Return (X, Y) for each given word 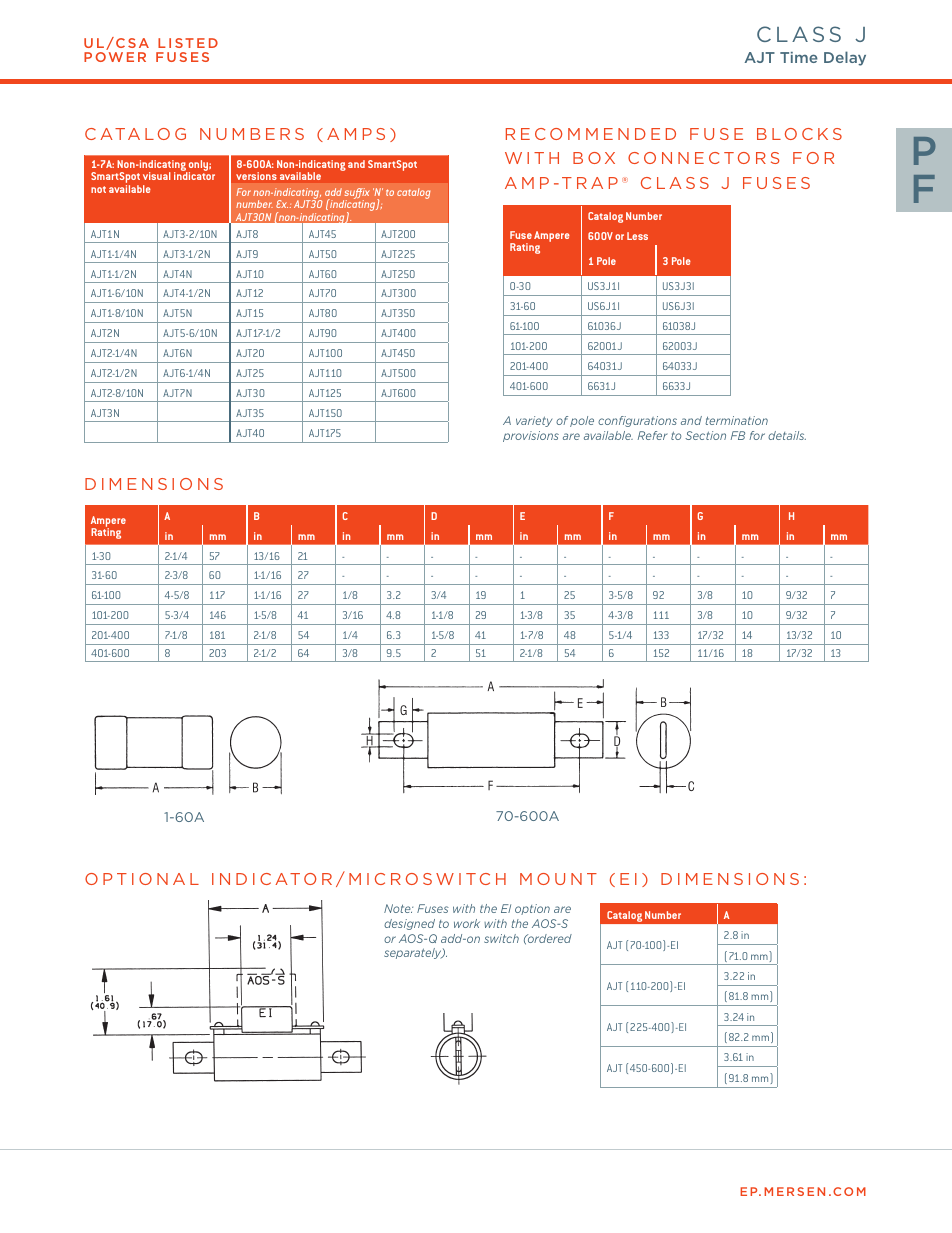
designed (409, 924)
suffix (356, 195)
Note (398, 908)
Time (799, 57)
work (467, 923)
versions (256, 176)
